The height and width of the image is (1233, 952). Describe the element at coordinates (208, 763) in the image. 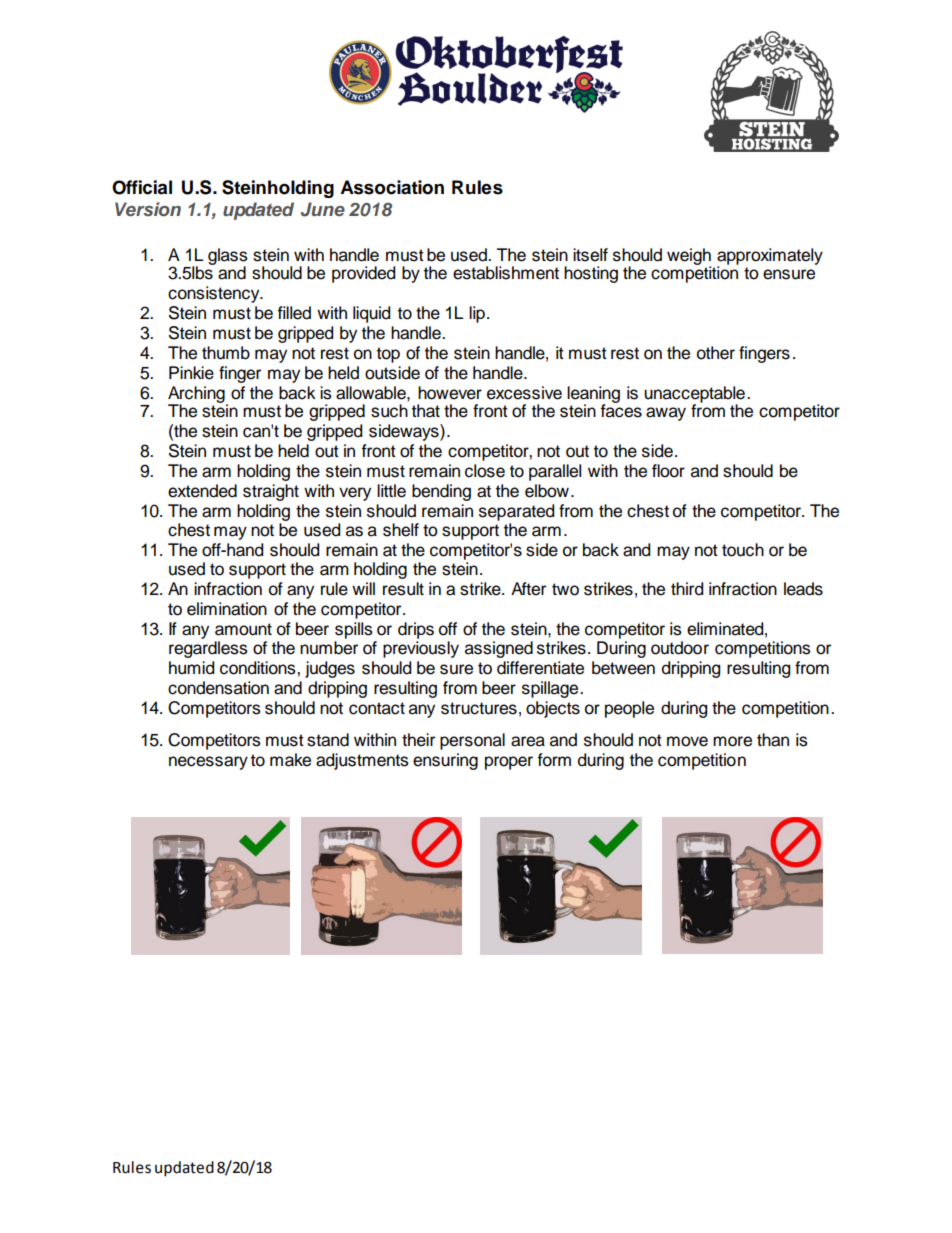

I see `necessary` at that location.
